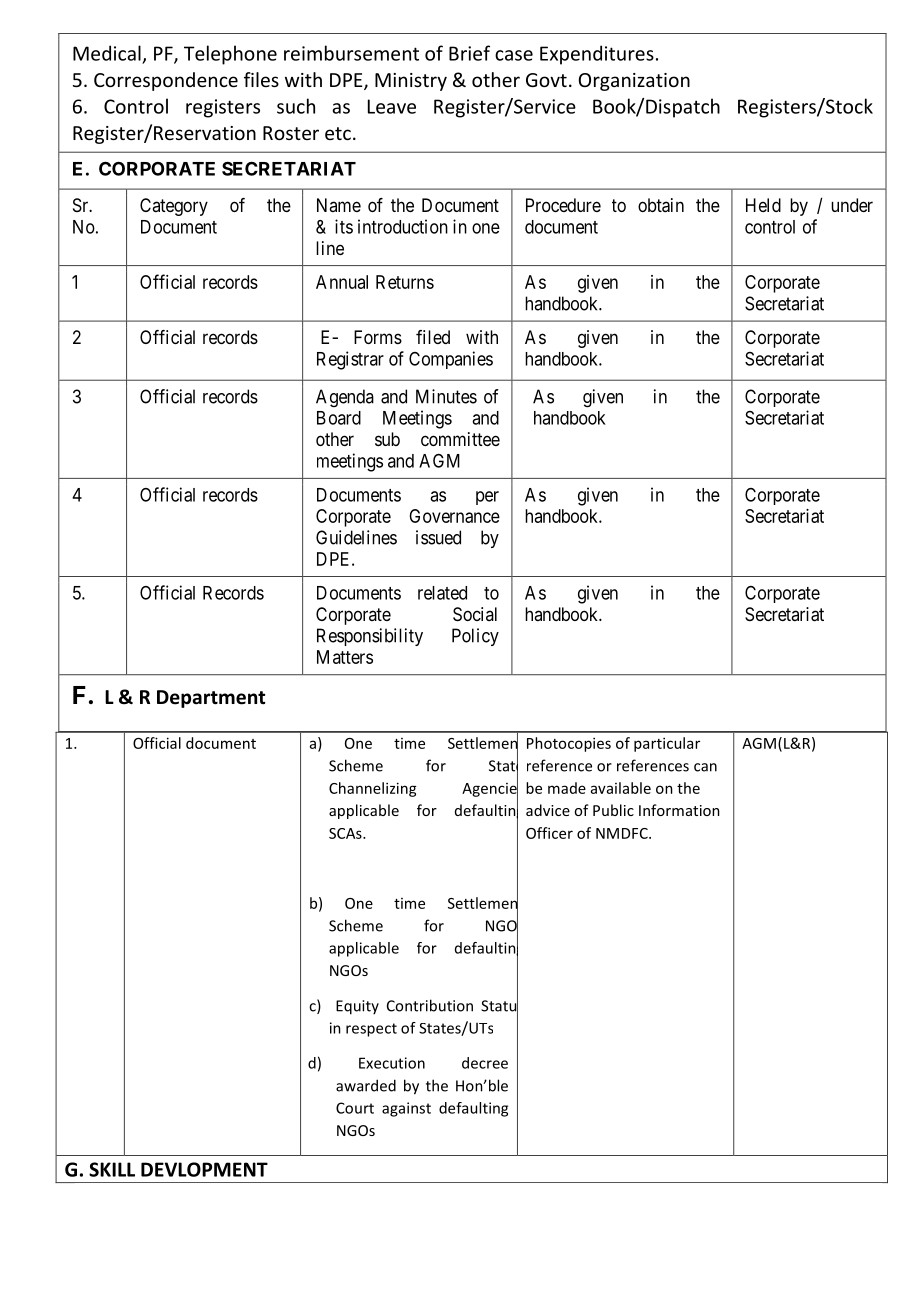  Describe the element at coordinates (469, 53) in the screenshot. I see `Brief` at that location.
